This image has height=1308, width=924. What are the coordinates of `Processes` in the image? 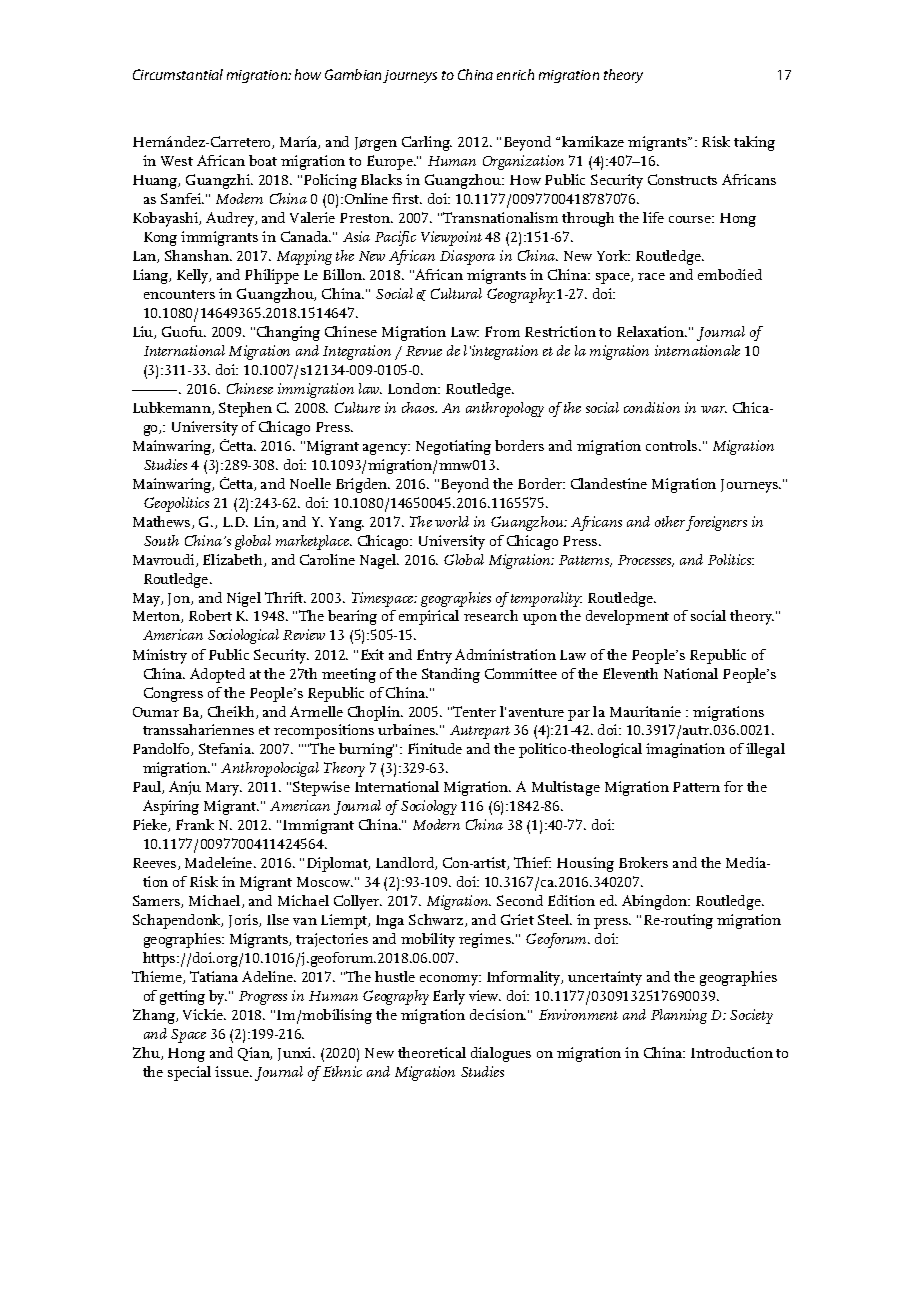 It's located at (646, 561).
